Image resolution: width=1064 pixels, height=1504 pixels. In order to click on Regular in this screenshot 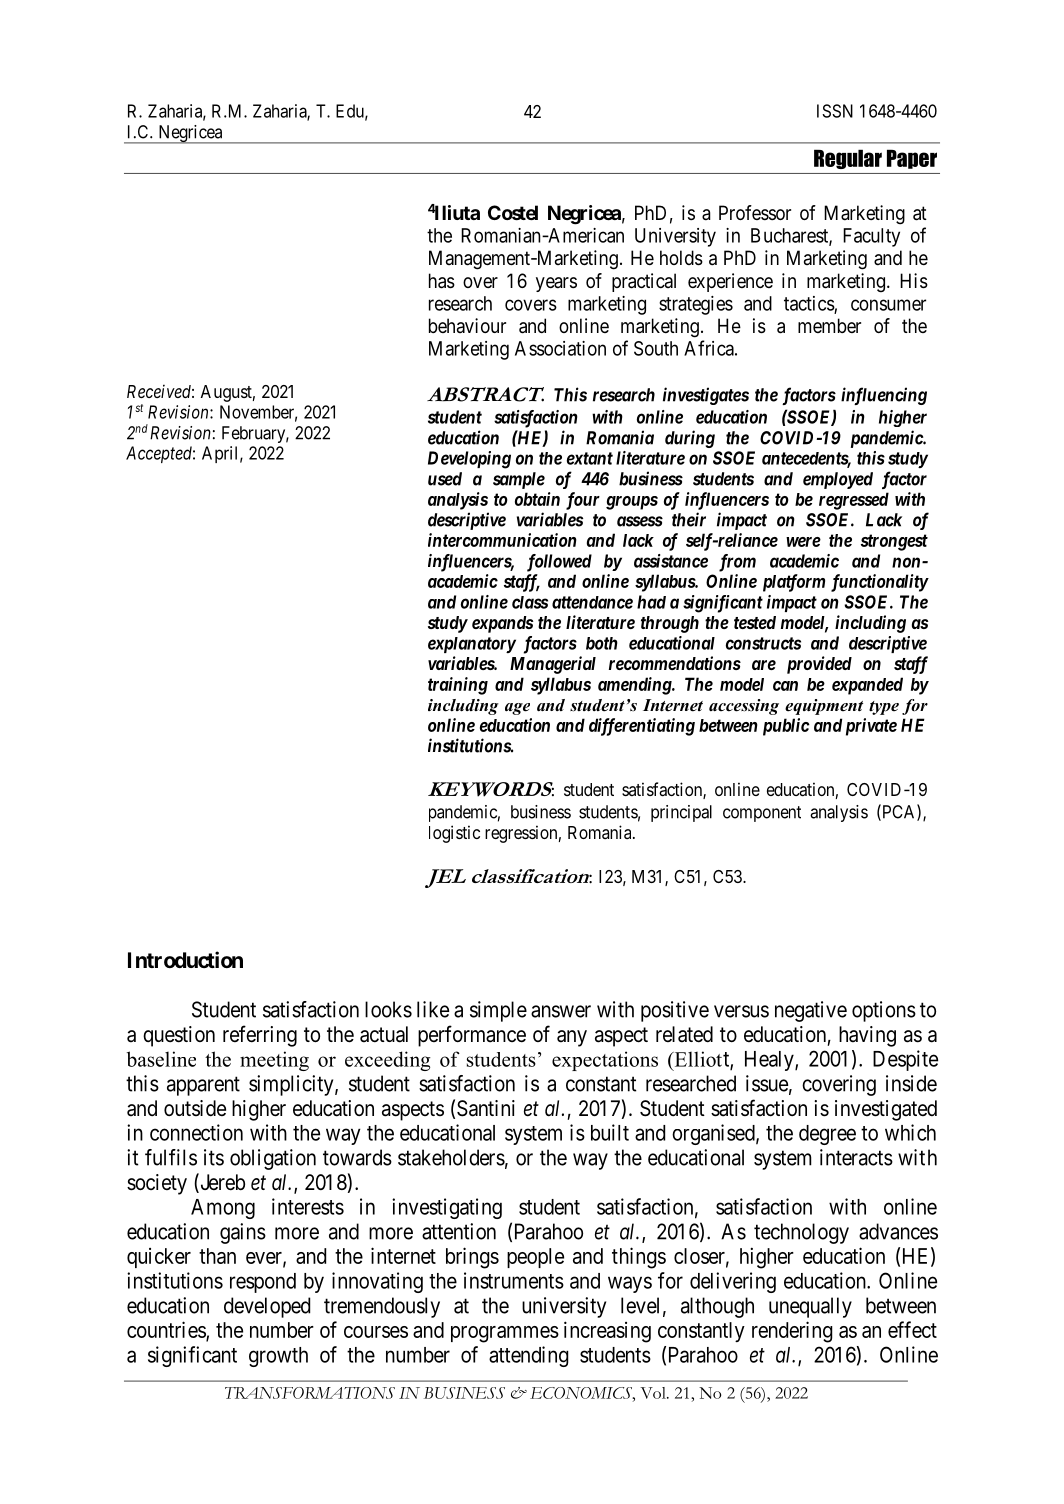, I will do `click(848, 159)`.
